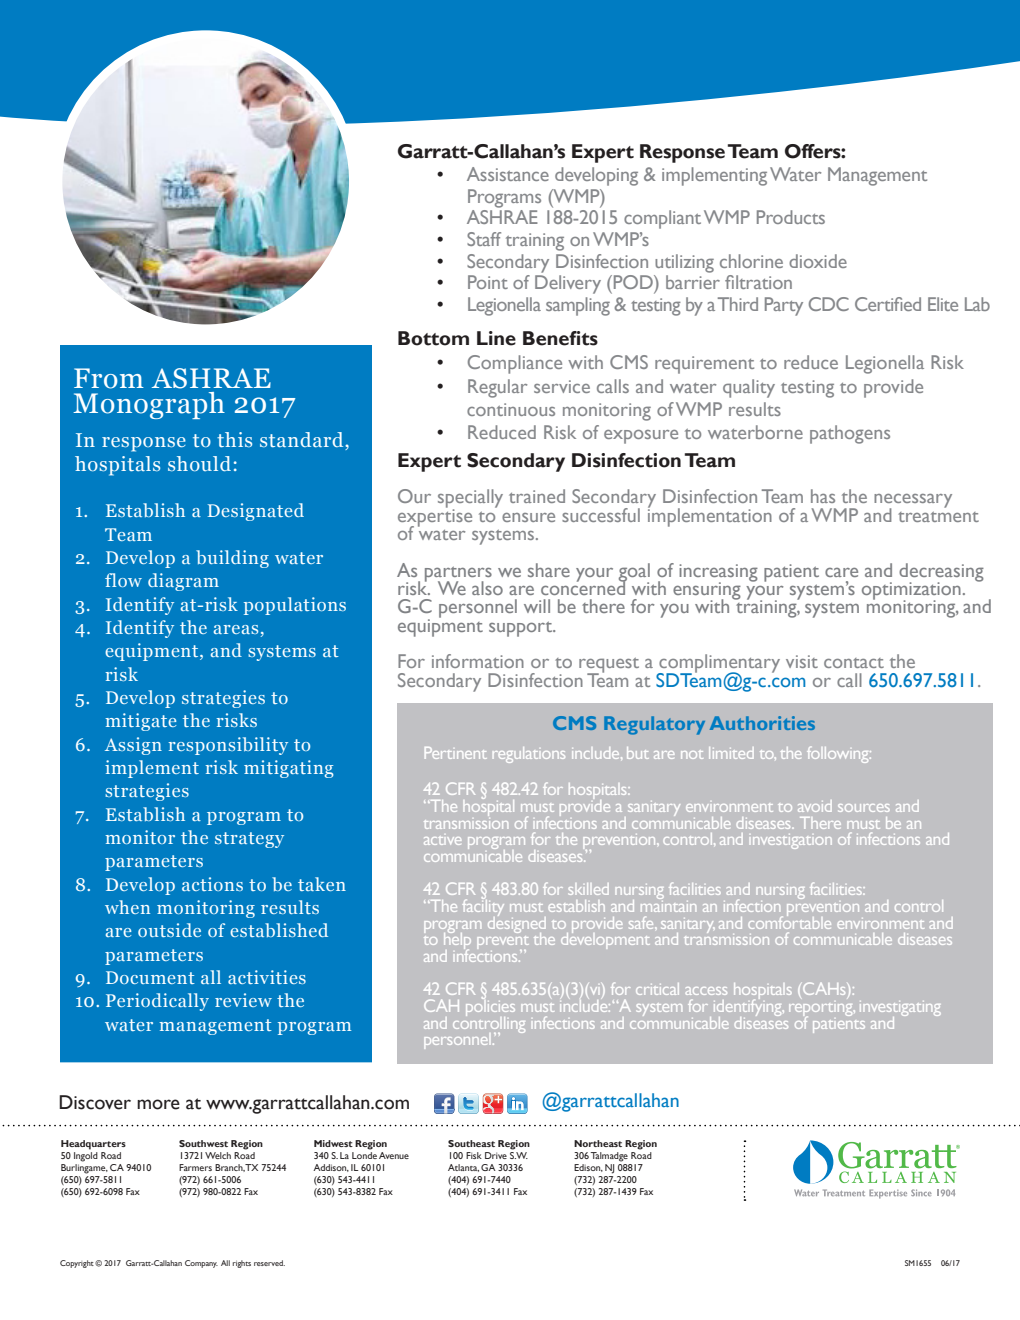  I want to click on Products, so click(791, 217).
